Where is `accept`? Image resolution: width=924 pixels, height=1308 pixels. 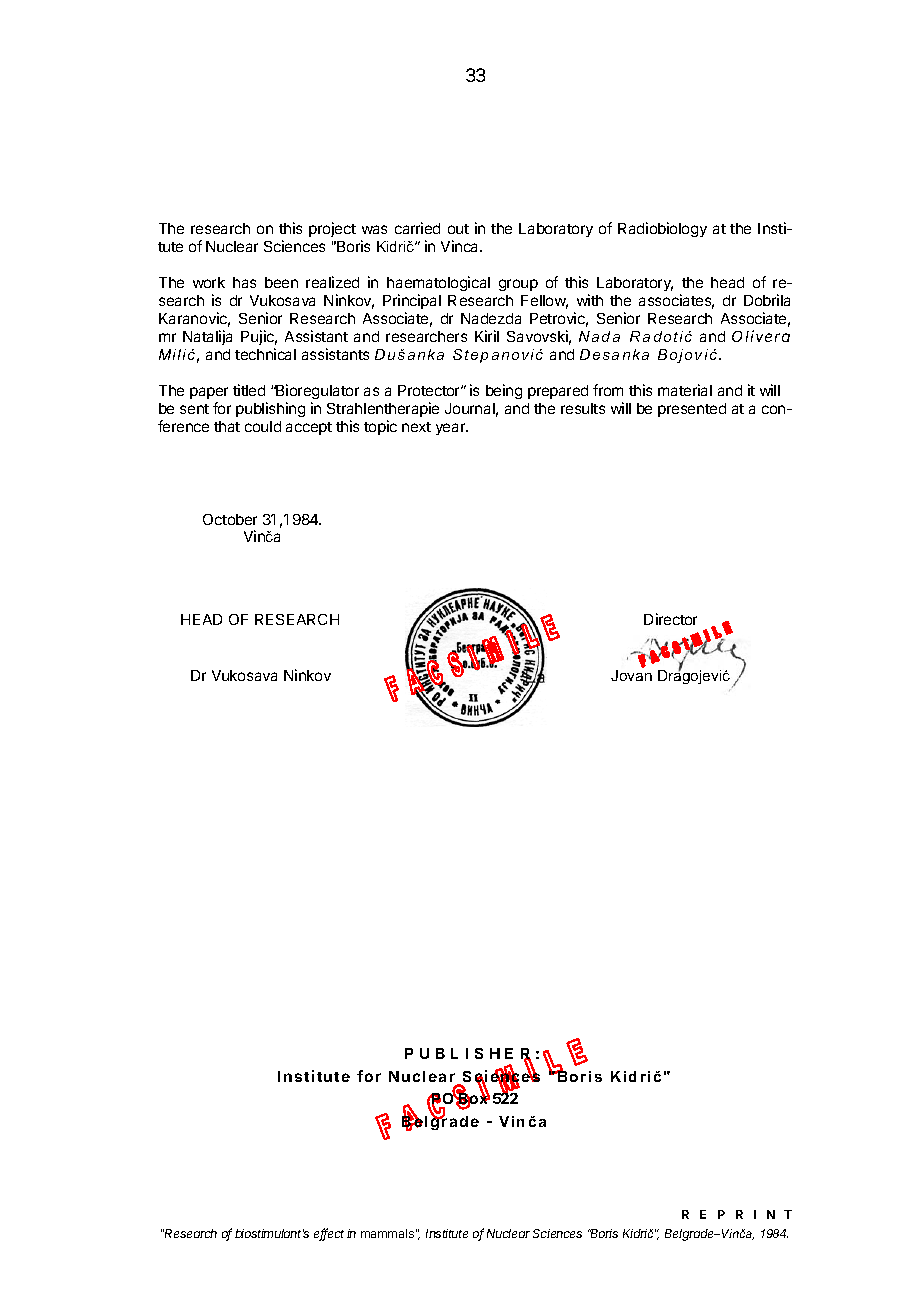 accept is located at coordinates (309, 428).
